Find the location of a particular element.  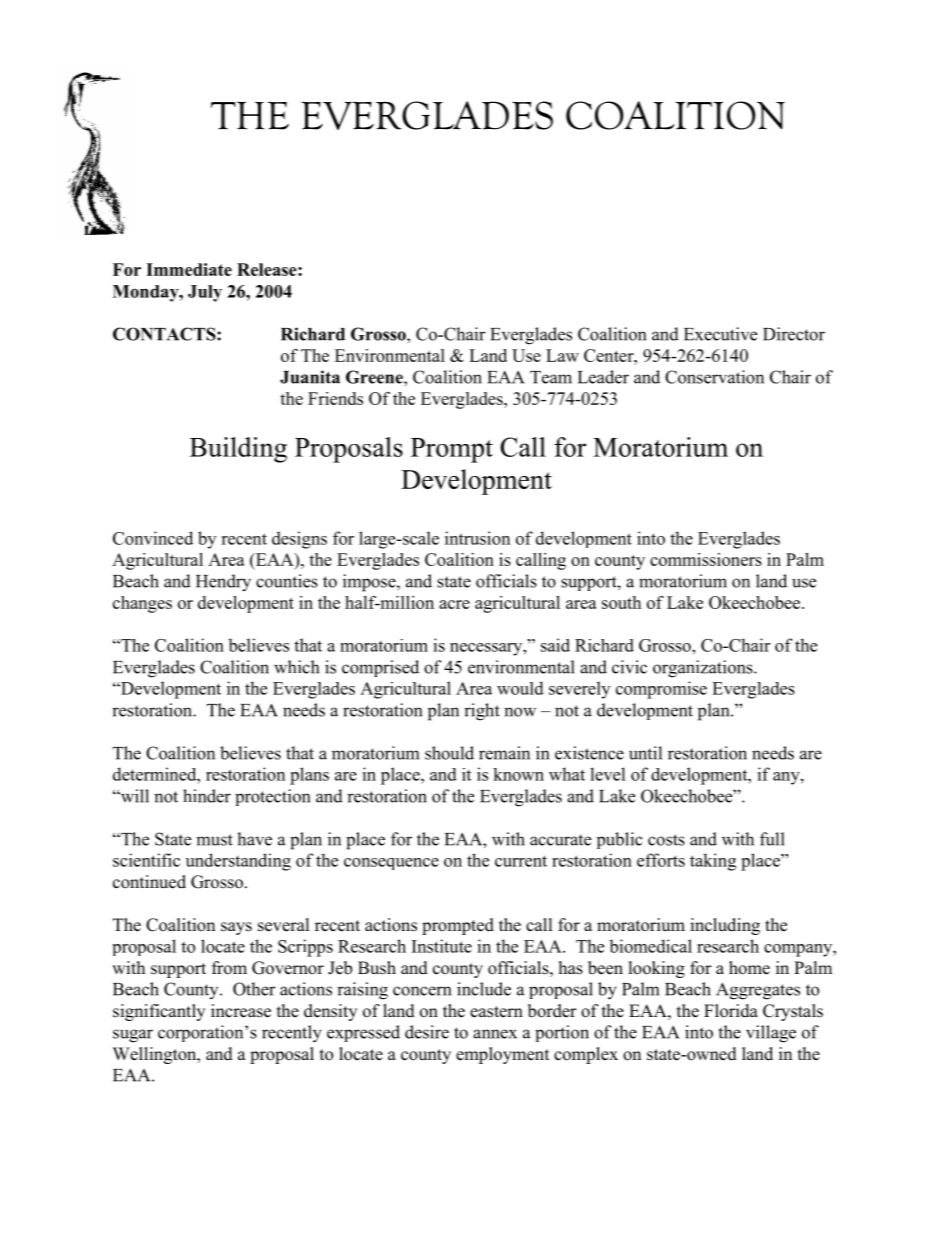

July is located at coordinates (205, 293).
